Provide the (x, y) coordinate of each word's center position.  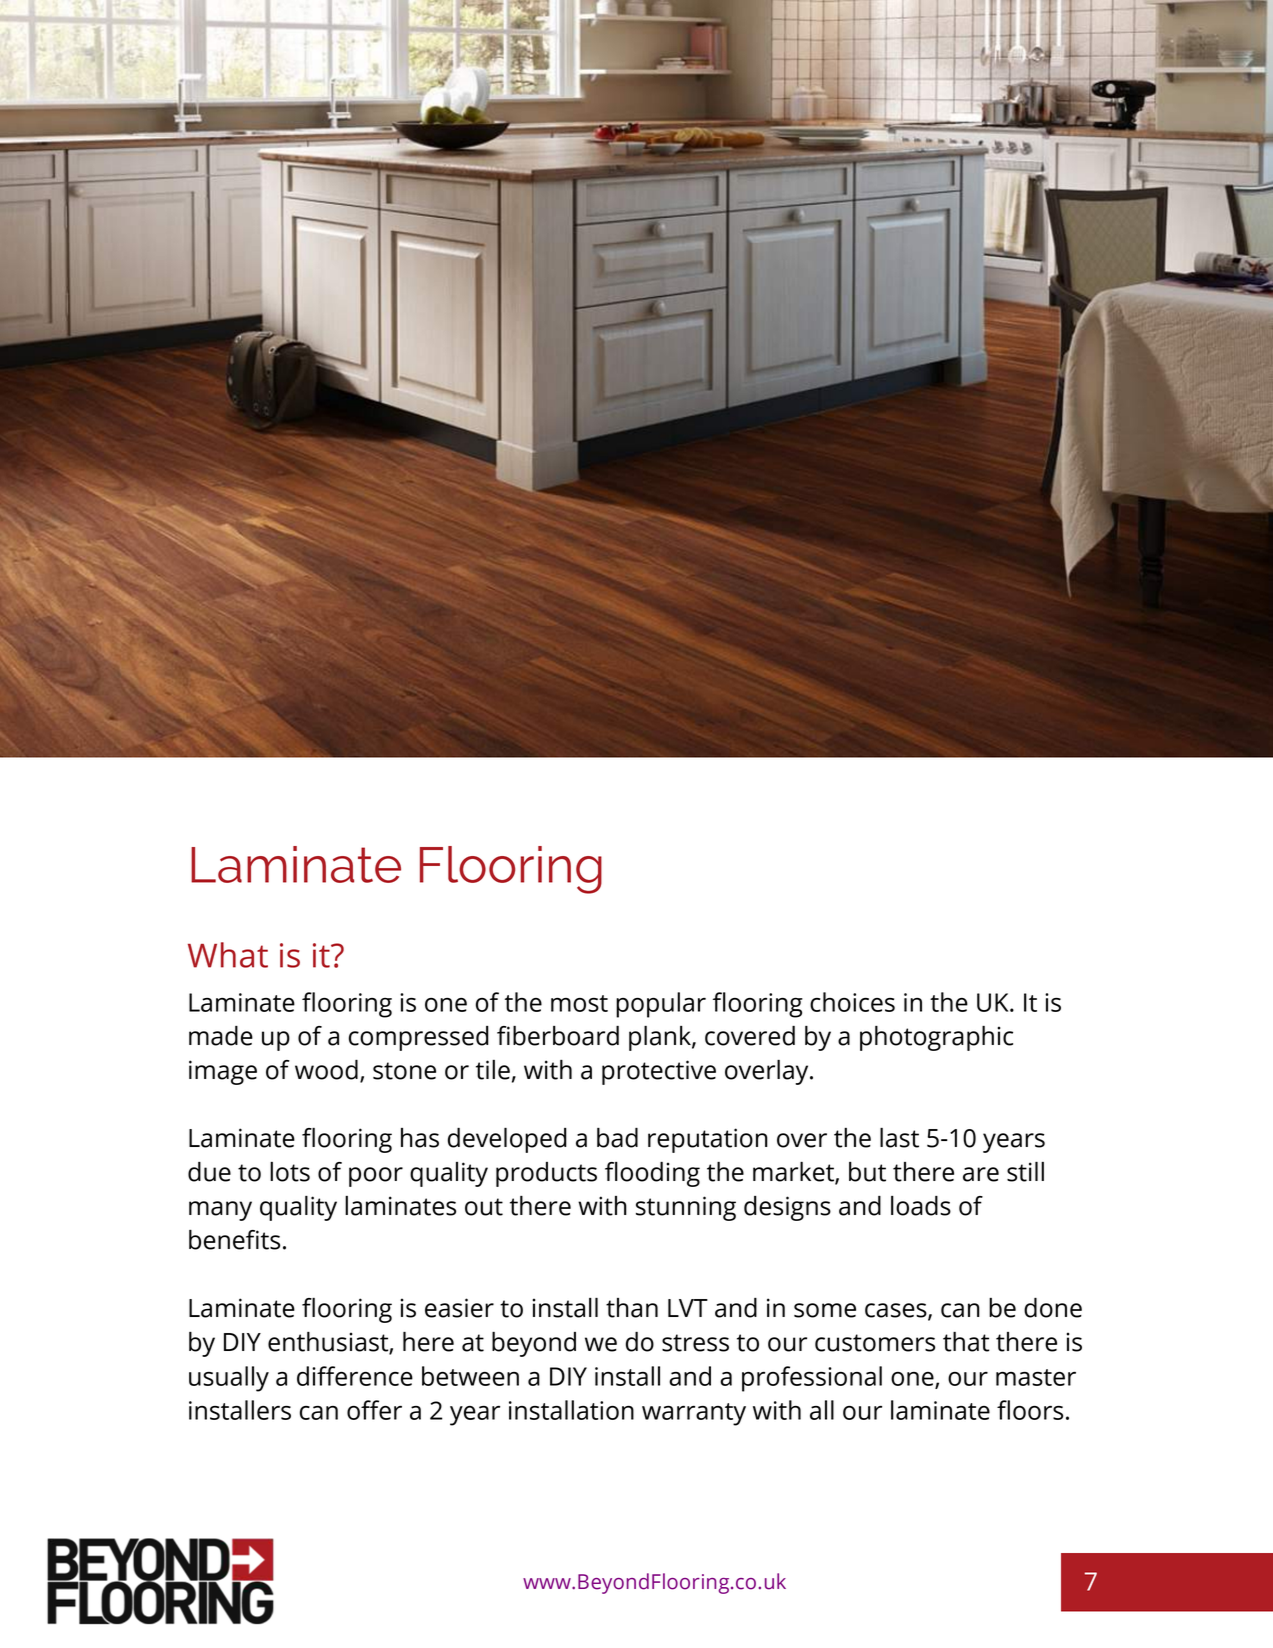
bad (617, 1138)
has (420, 1138)
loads (921, 1206)
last (899, 1138)
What (228, 955)
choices (852, 1002)
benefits (234, 1240)
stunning (686, 1208)
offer (374, 1410)
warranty (694, 1414)
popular (661, 1005)
